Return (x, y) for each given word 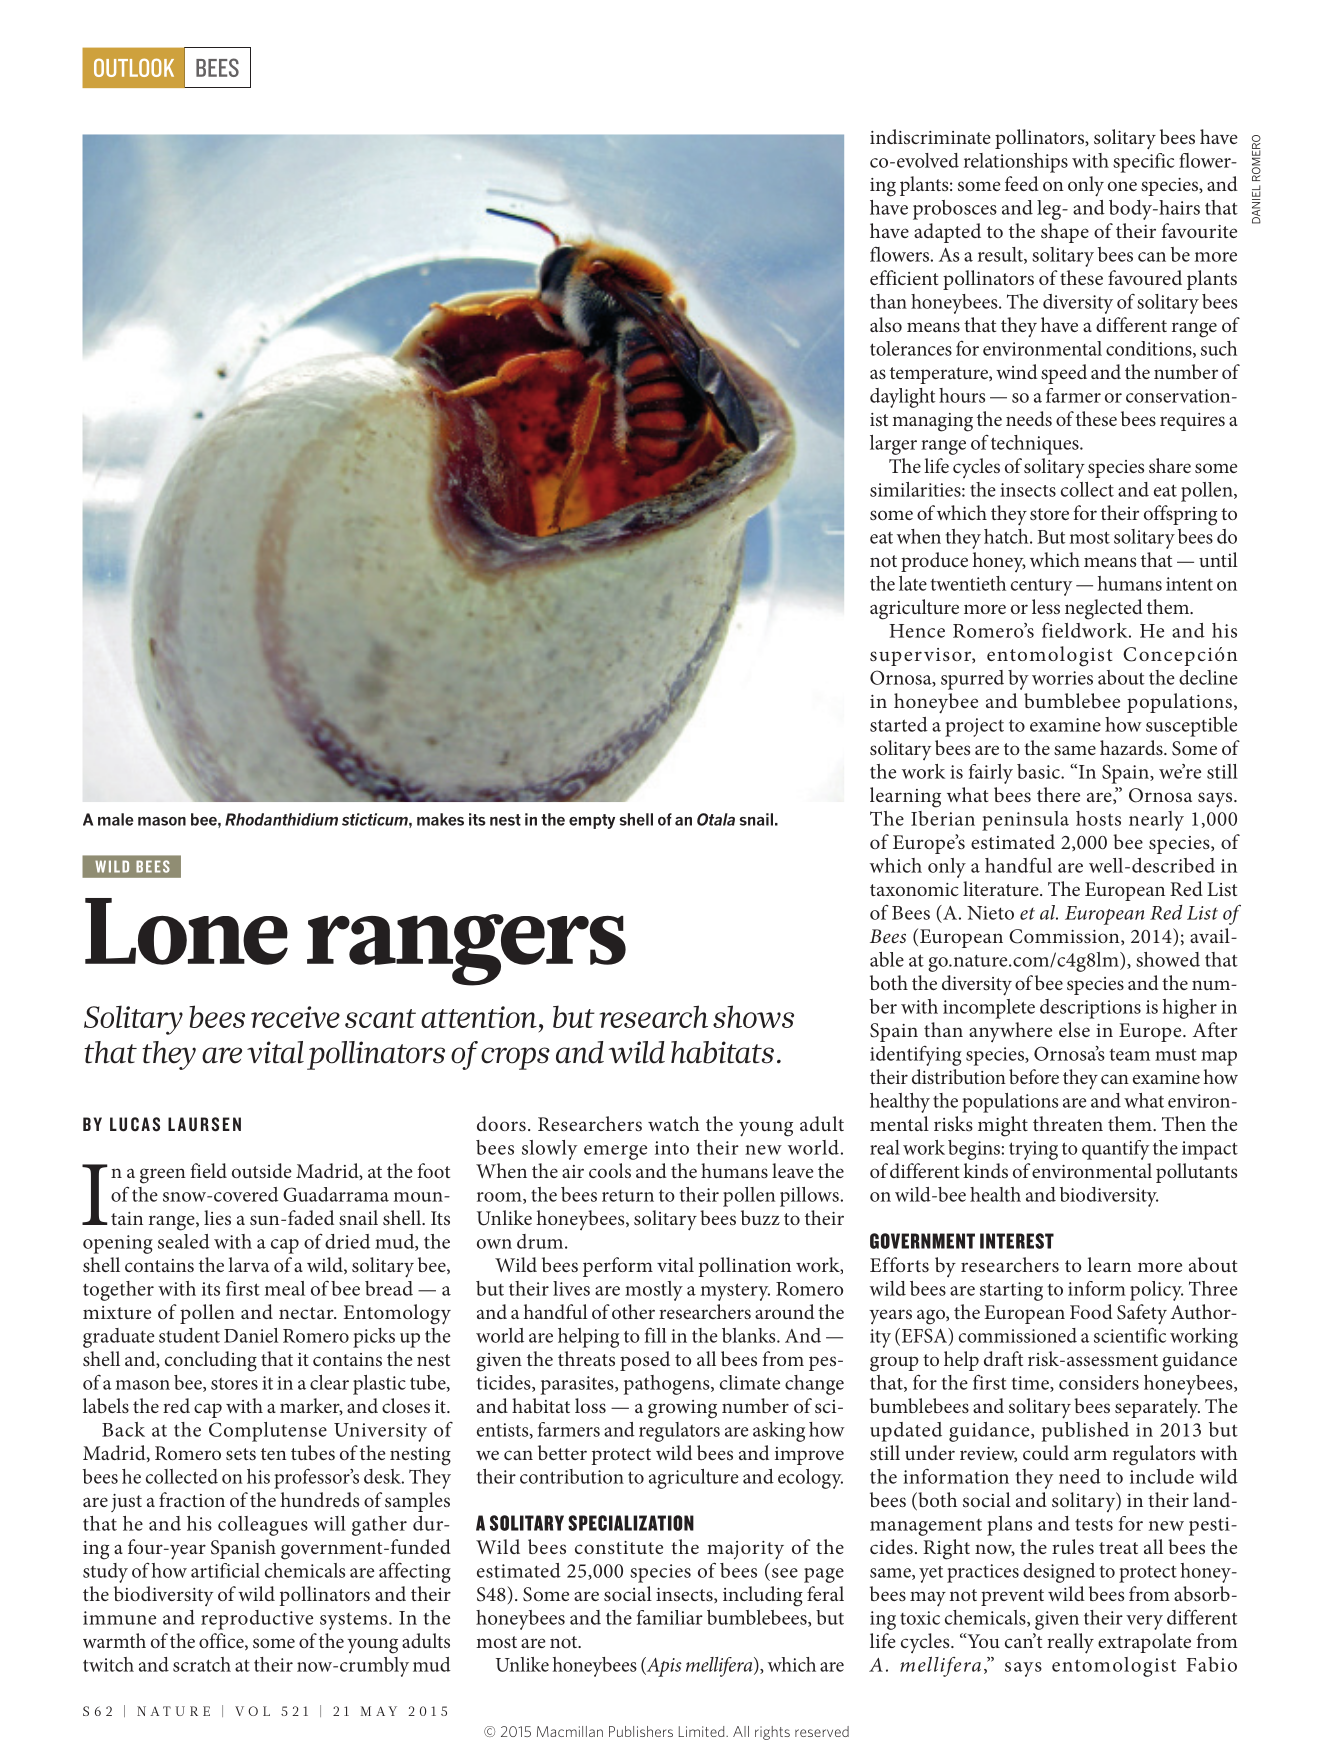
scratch (202, 1664)
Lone (186, 931)
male (115, 819)
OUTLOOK (134, 67)
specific (1144, 163)
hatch (1007, 536)
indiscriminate (930, 136)
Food (1091, 1311)
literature (1002, 888)
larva (248, 1264)
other (633, 1311)
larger (893, 445)
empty (592, 821)
